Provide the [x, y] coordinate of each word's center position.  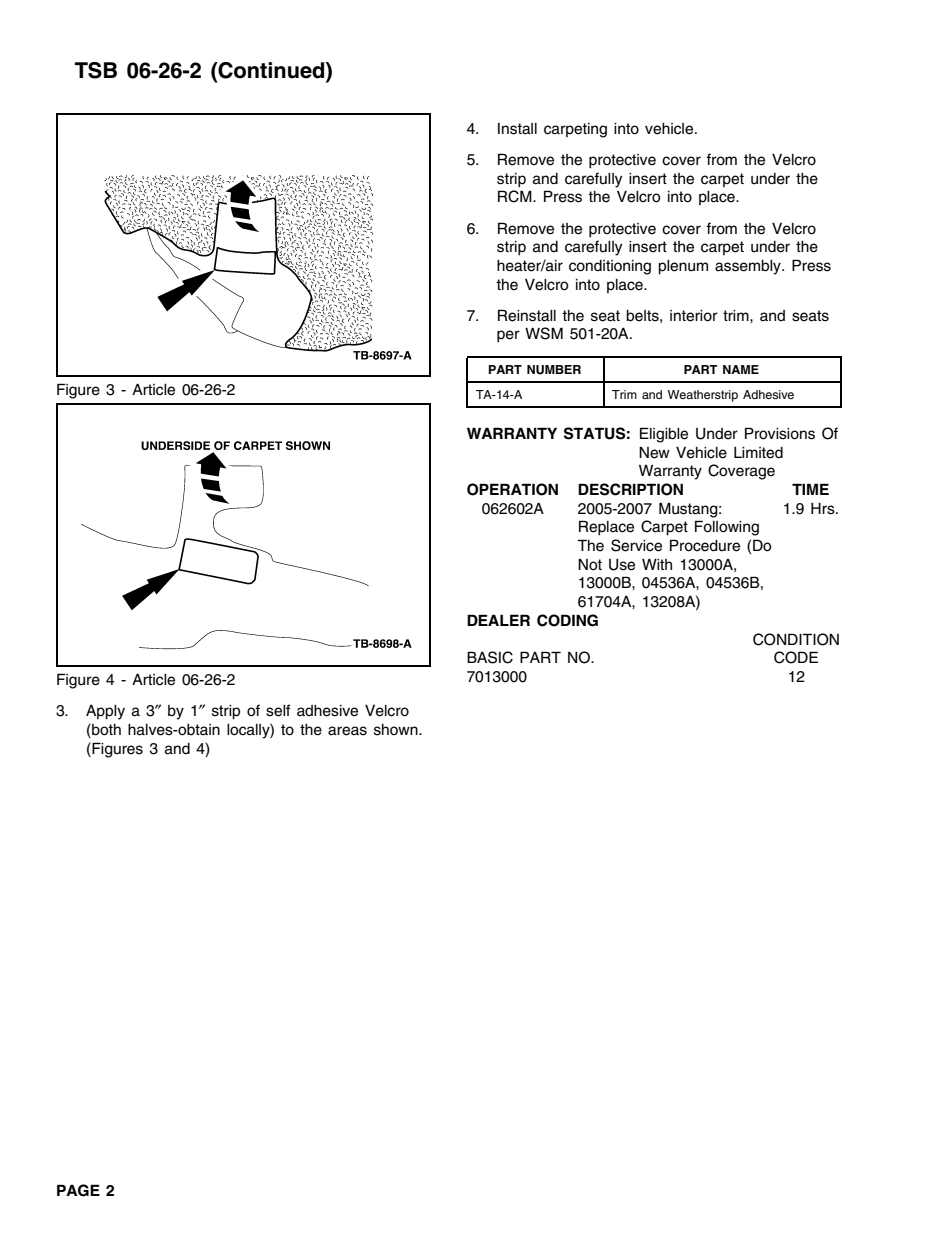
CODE [796, 657]
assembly [749, 267]
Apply [105, 712]
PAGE [78, 1190]
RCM [516, 196]
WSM [544, 333]
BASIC [490, 657]
